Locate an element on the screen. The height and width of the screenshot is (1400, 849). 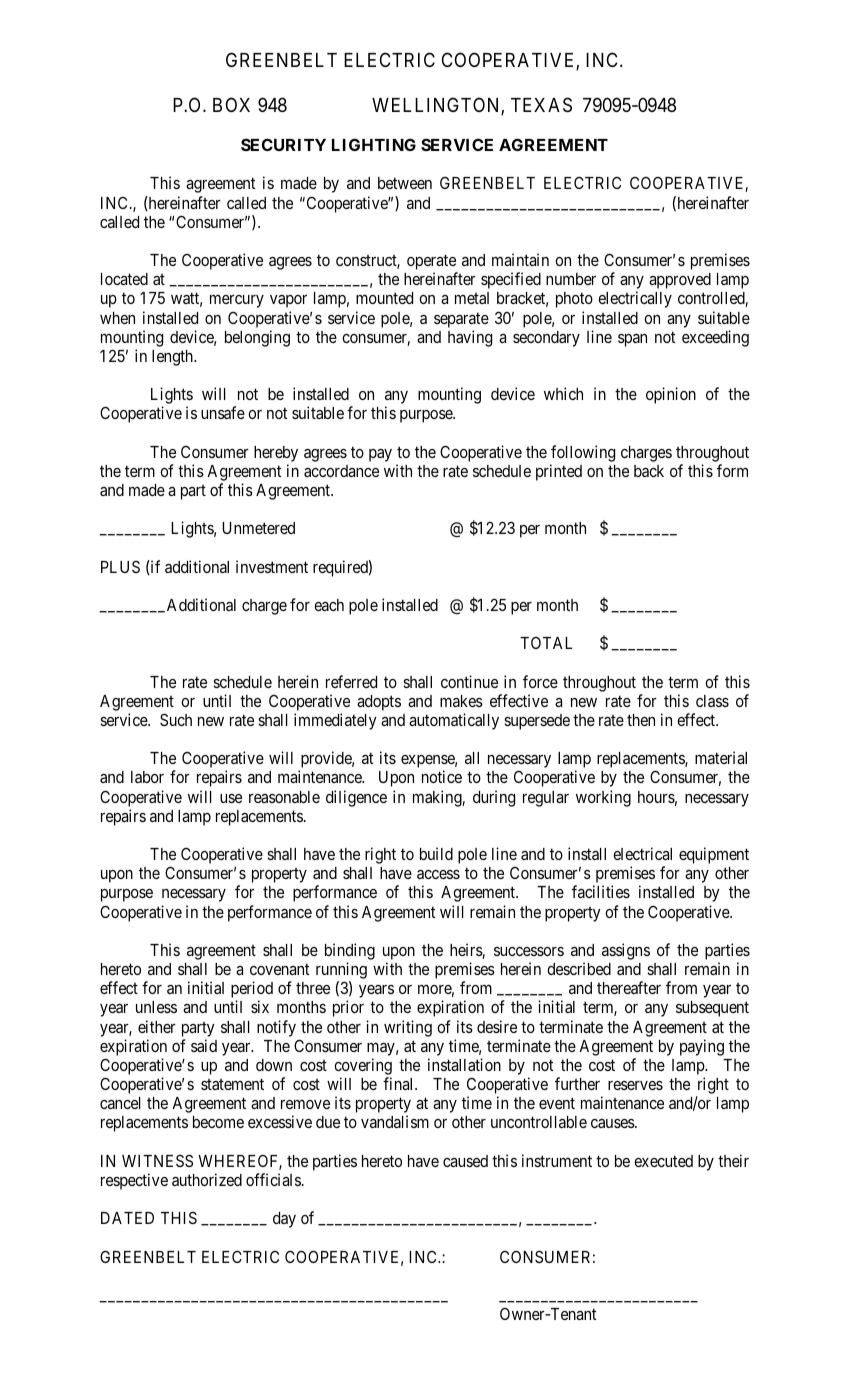
authorized is located at coordinates (207, 1179).
